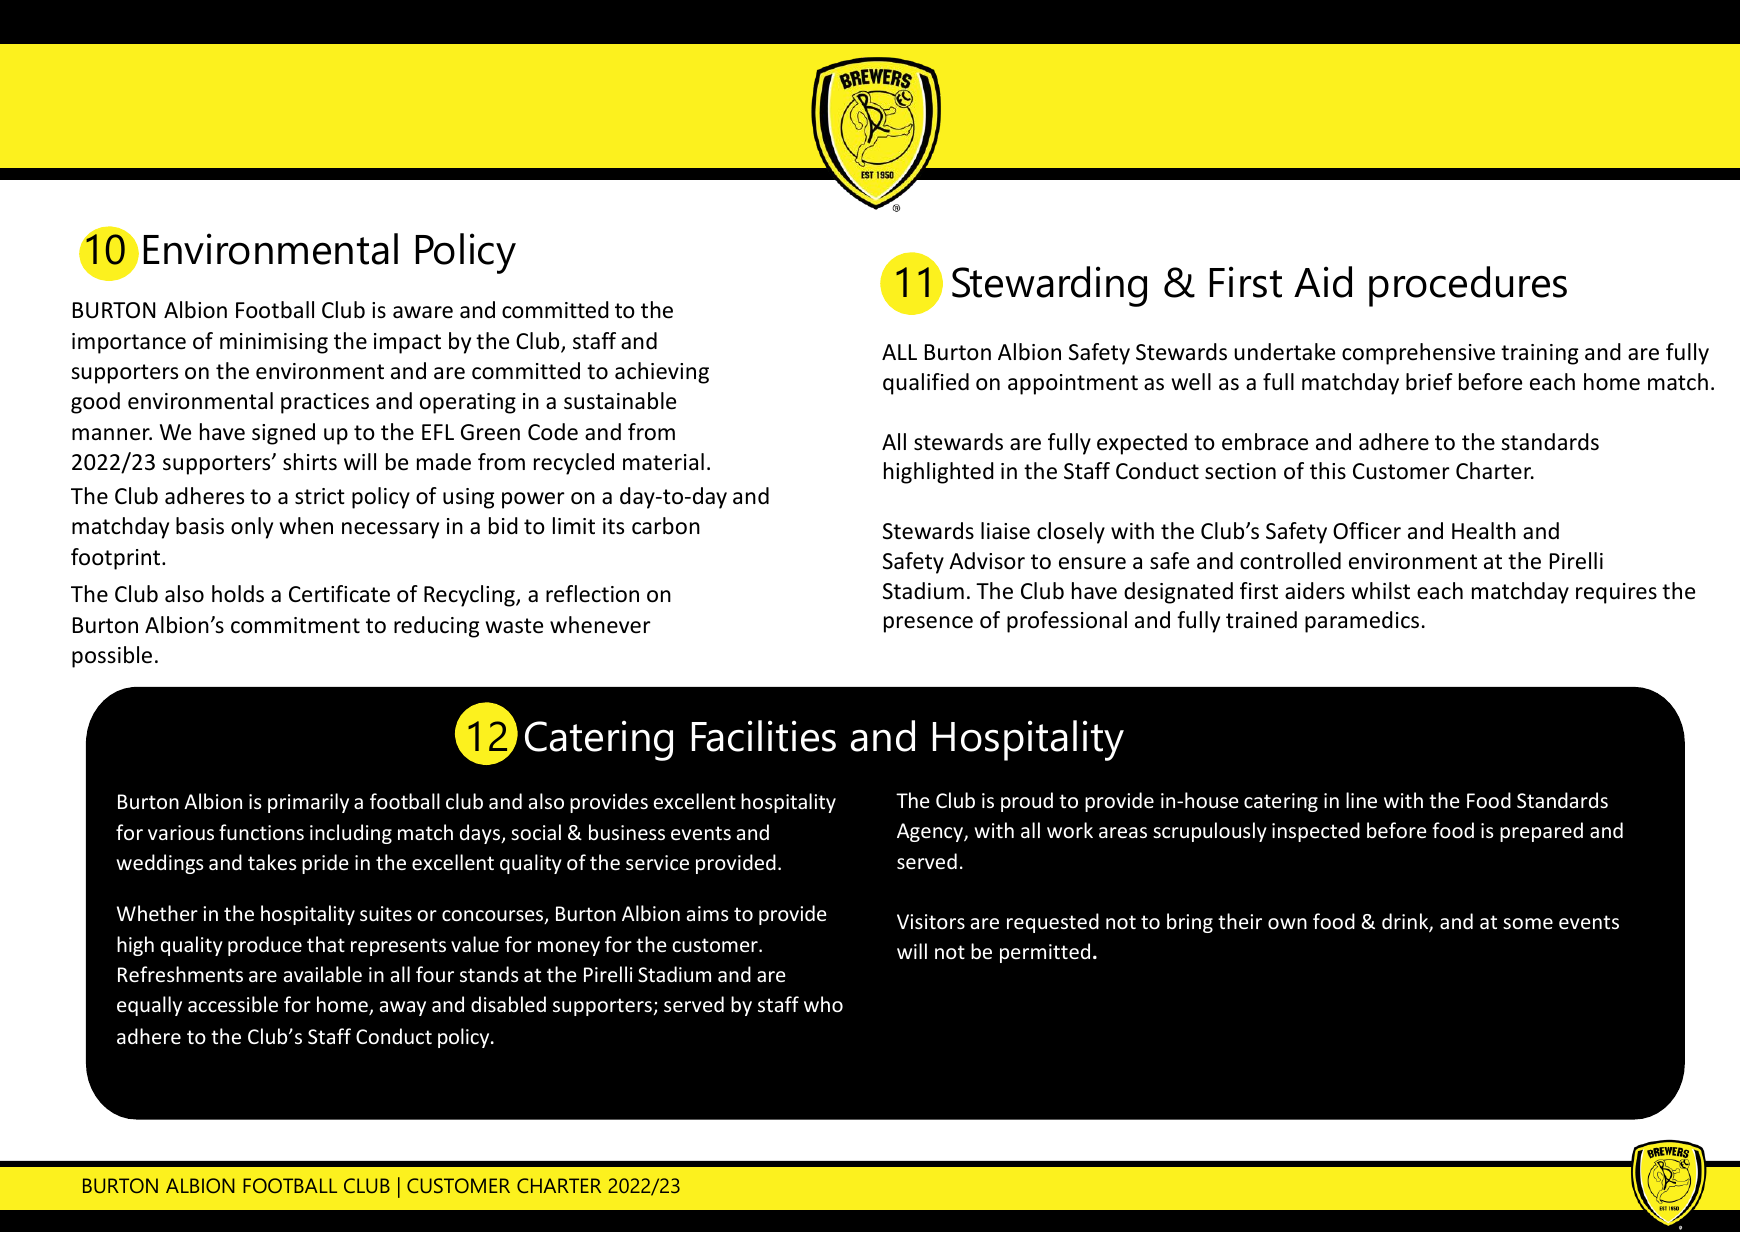 The width and height of the image is (1740, 1233). Describe the element at coordinates (272, 862) in the image. I see `takes` at that location.
